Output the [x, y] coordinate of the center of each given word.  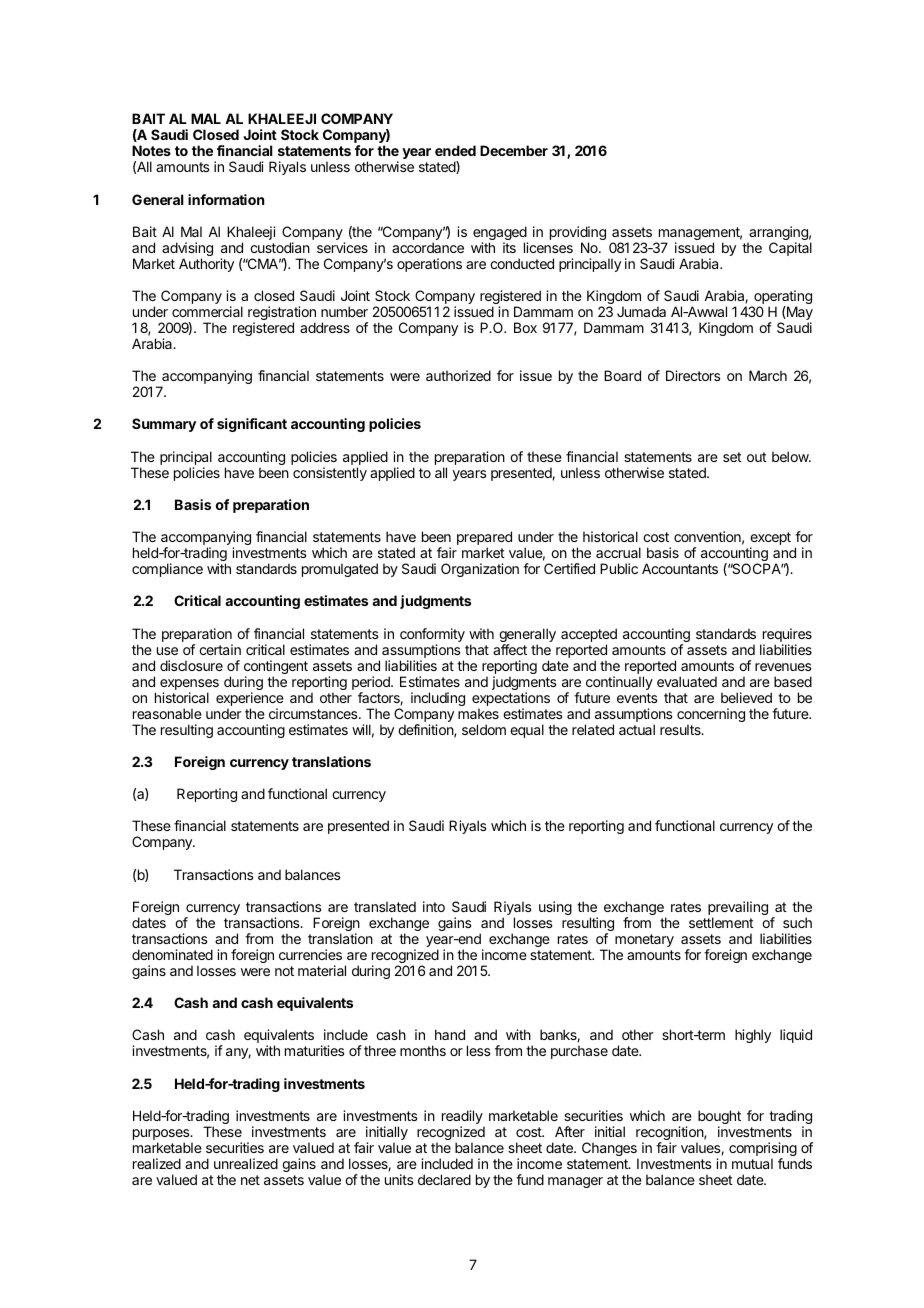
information [226, 199]
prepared [484, 539]
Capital [790, 249]
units [399, 1179]
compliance [167, 570]
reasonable [167, 713]
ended [455, 150]
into [434, 906]
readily [463, 1118]
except [770, 540]
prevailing [738, 909]
